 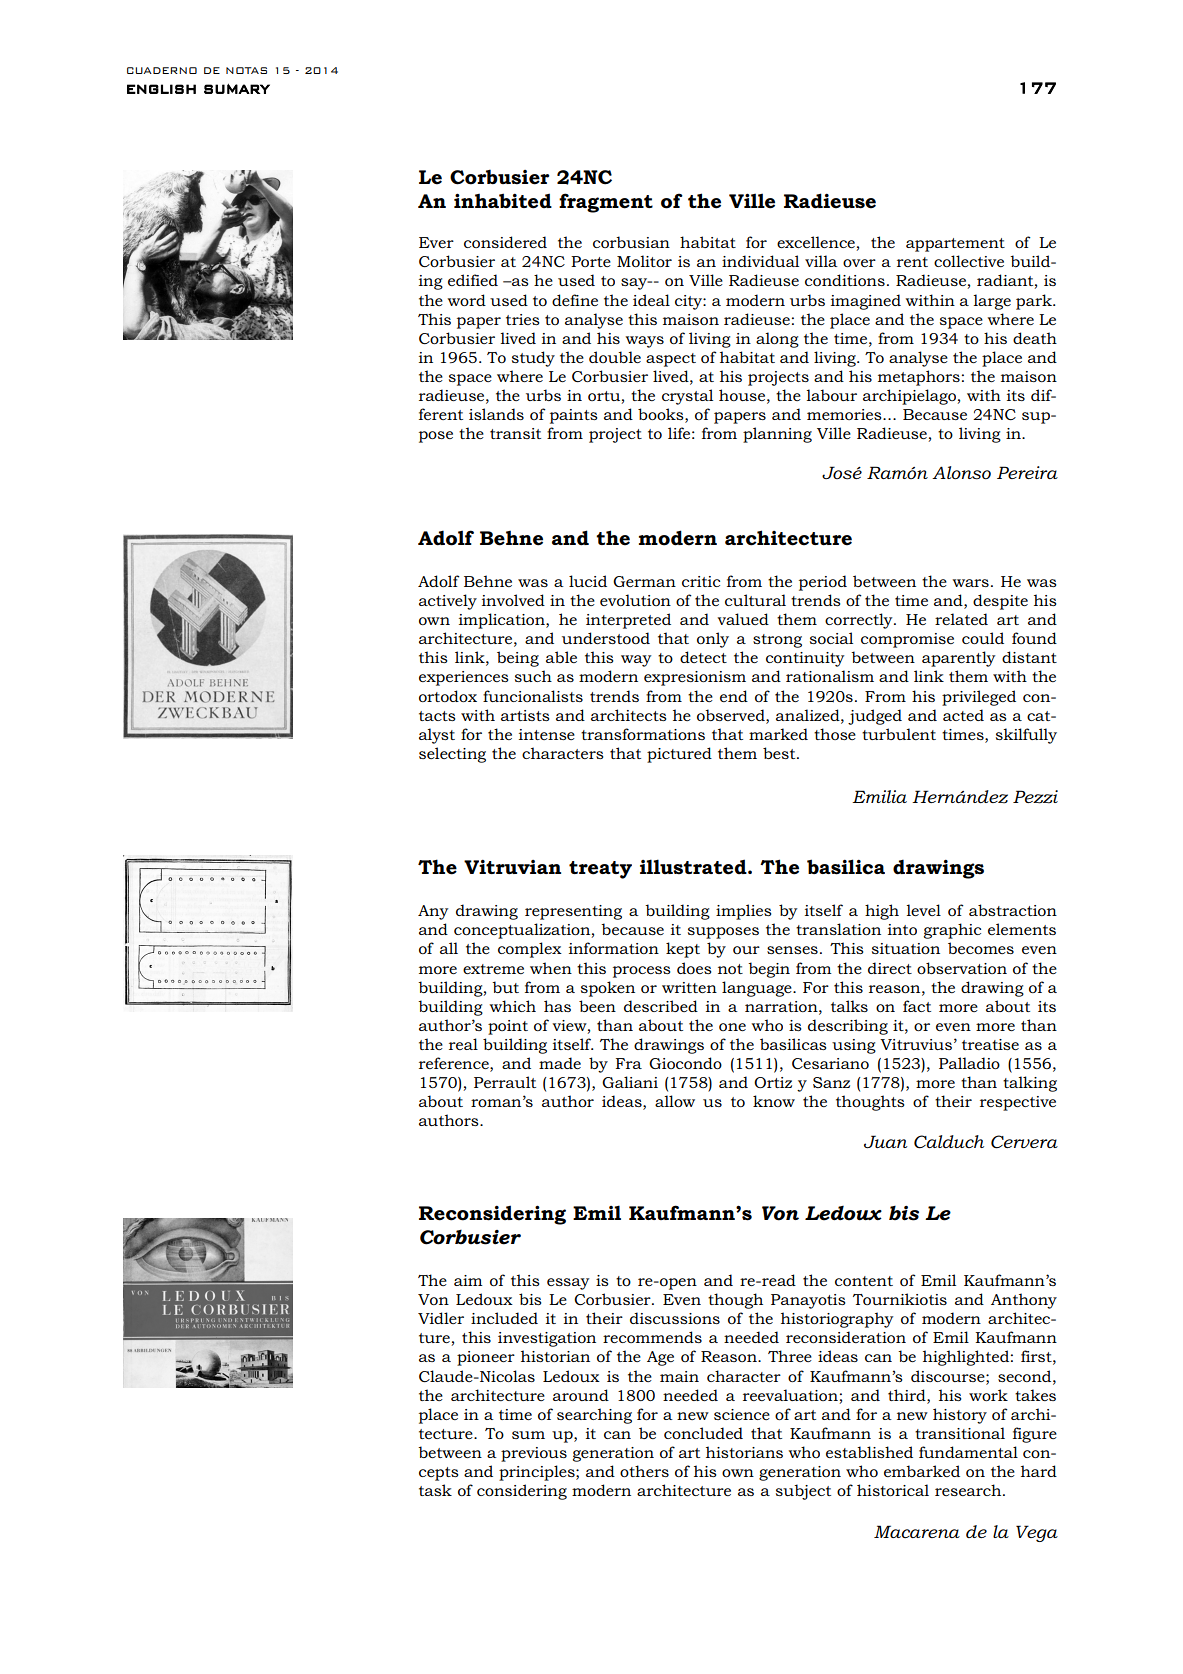 I want to click on selecting, so click(x=452, y=755).
